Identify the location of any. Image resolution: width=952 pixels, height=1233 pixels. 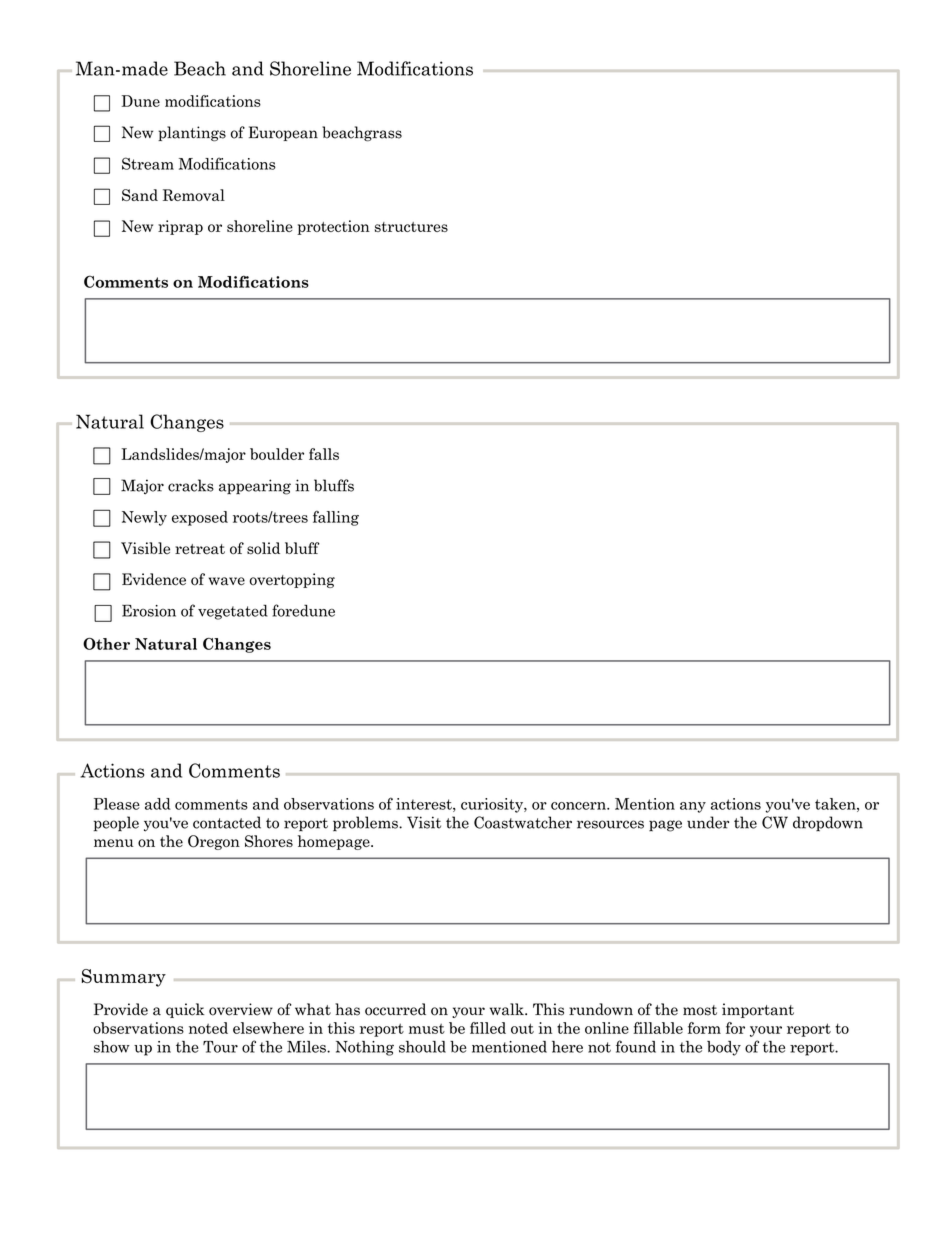
(693, 807).
